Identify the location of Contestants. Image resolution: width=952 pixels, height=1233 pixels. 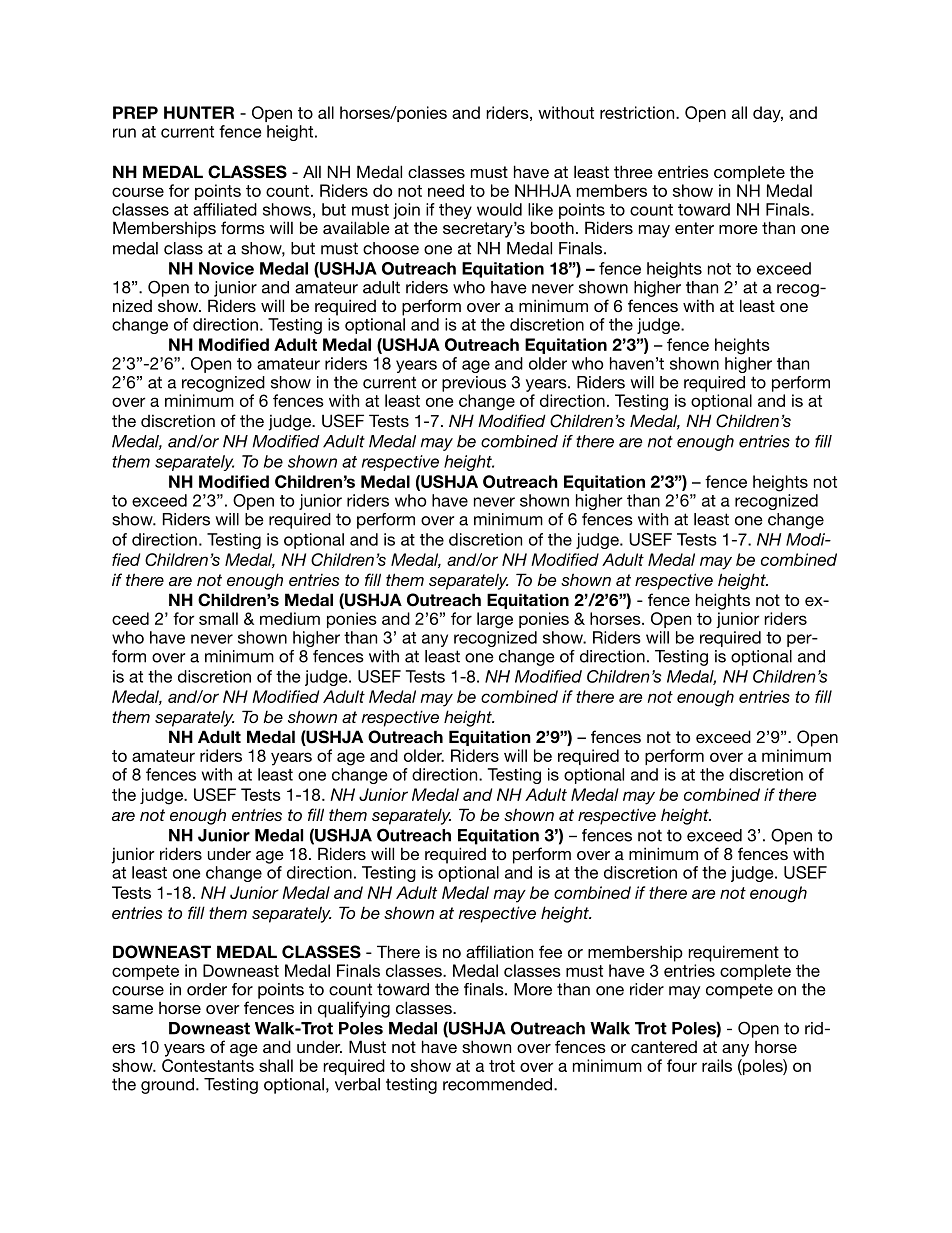
(208, 1065).
